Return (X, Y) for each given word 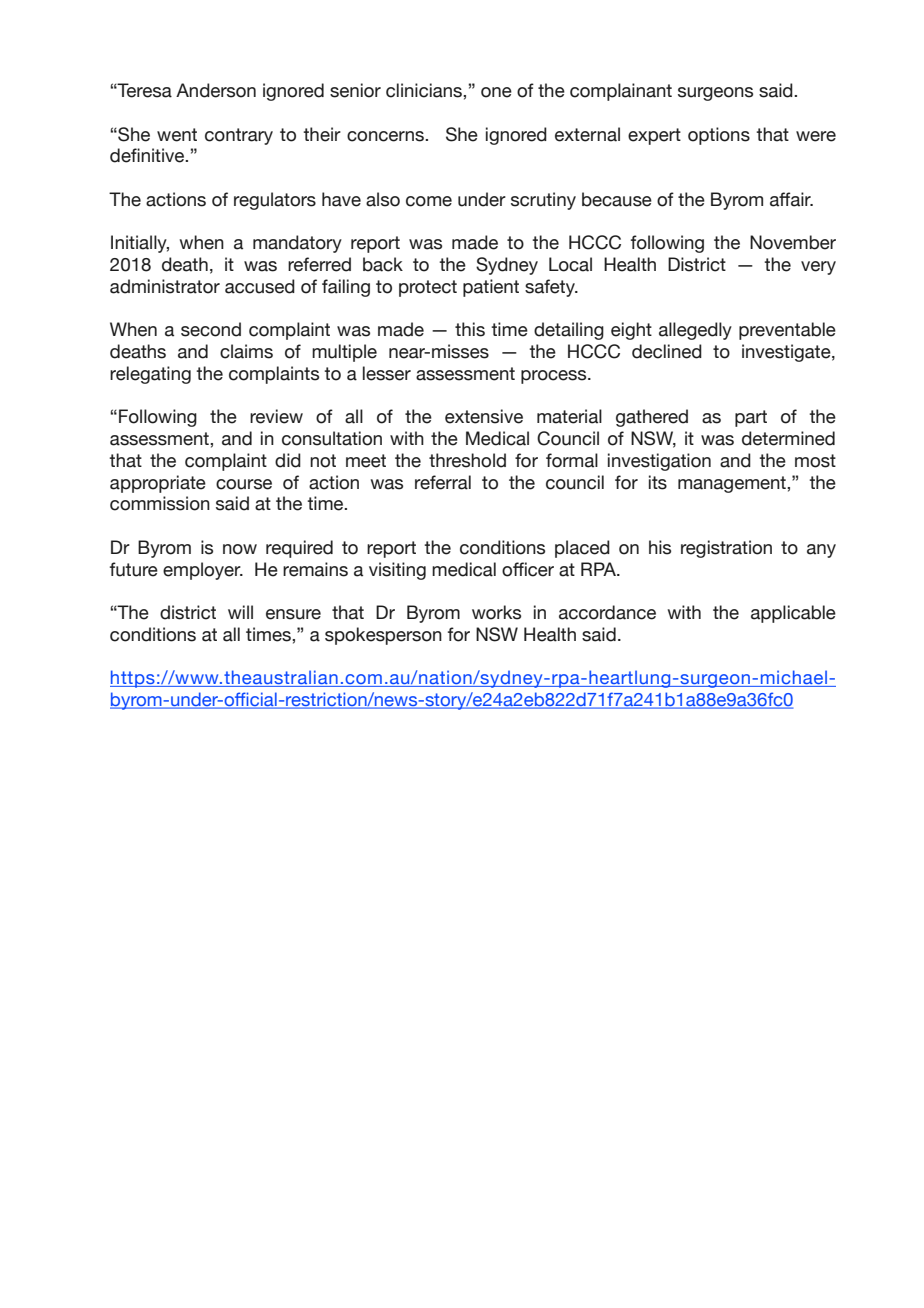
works (496, 612)
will (240, 612)
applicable (793, 614)
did (288, 460)
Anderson (216, 90)
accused (260, 286)
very (818, 268)
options (719, 136)
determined (788, 438)
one (496, 92)
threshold (467, 460)
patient (491, 288)
